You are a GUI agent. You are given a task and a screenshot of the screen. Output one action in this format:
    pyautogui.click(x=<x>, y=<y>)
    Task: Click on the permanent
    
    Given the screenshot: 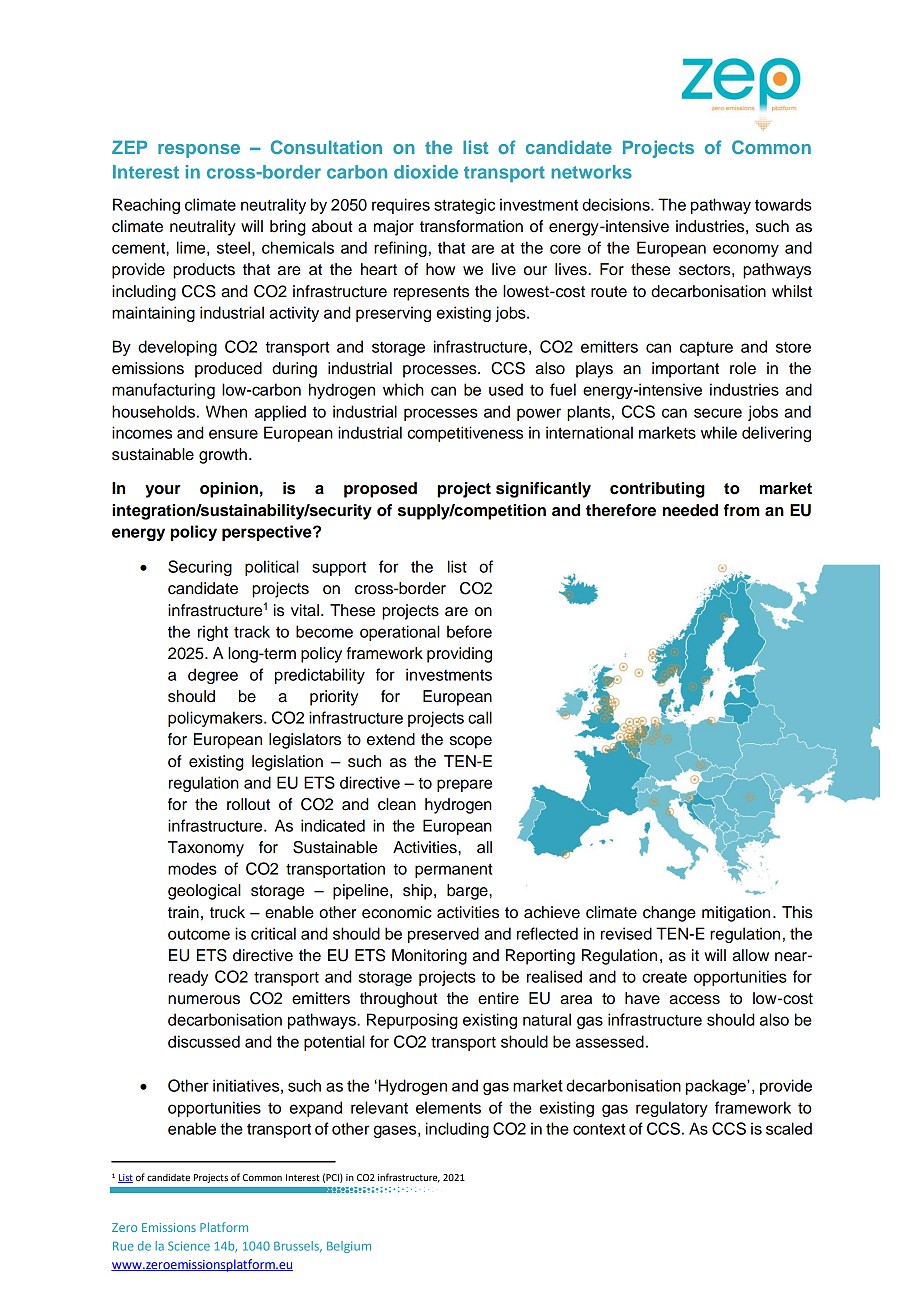 What is the action you would take?
    pyautogui.click(x=453, y=870)
